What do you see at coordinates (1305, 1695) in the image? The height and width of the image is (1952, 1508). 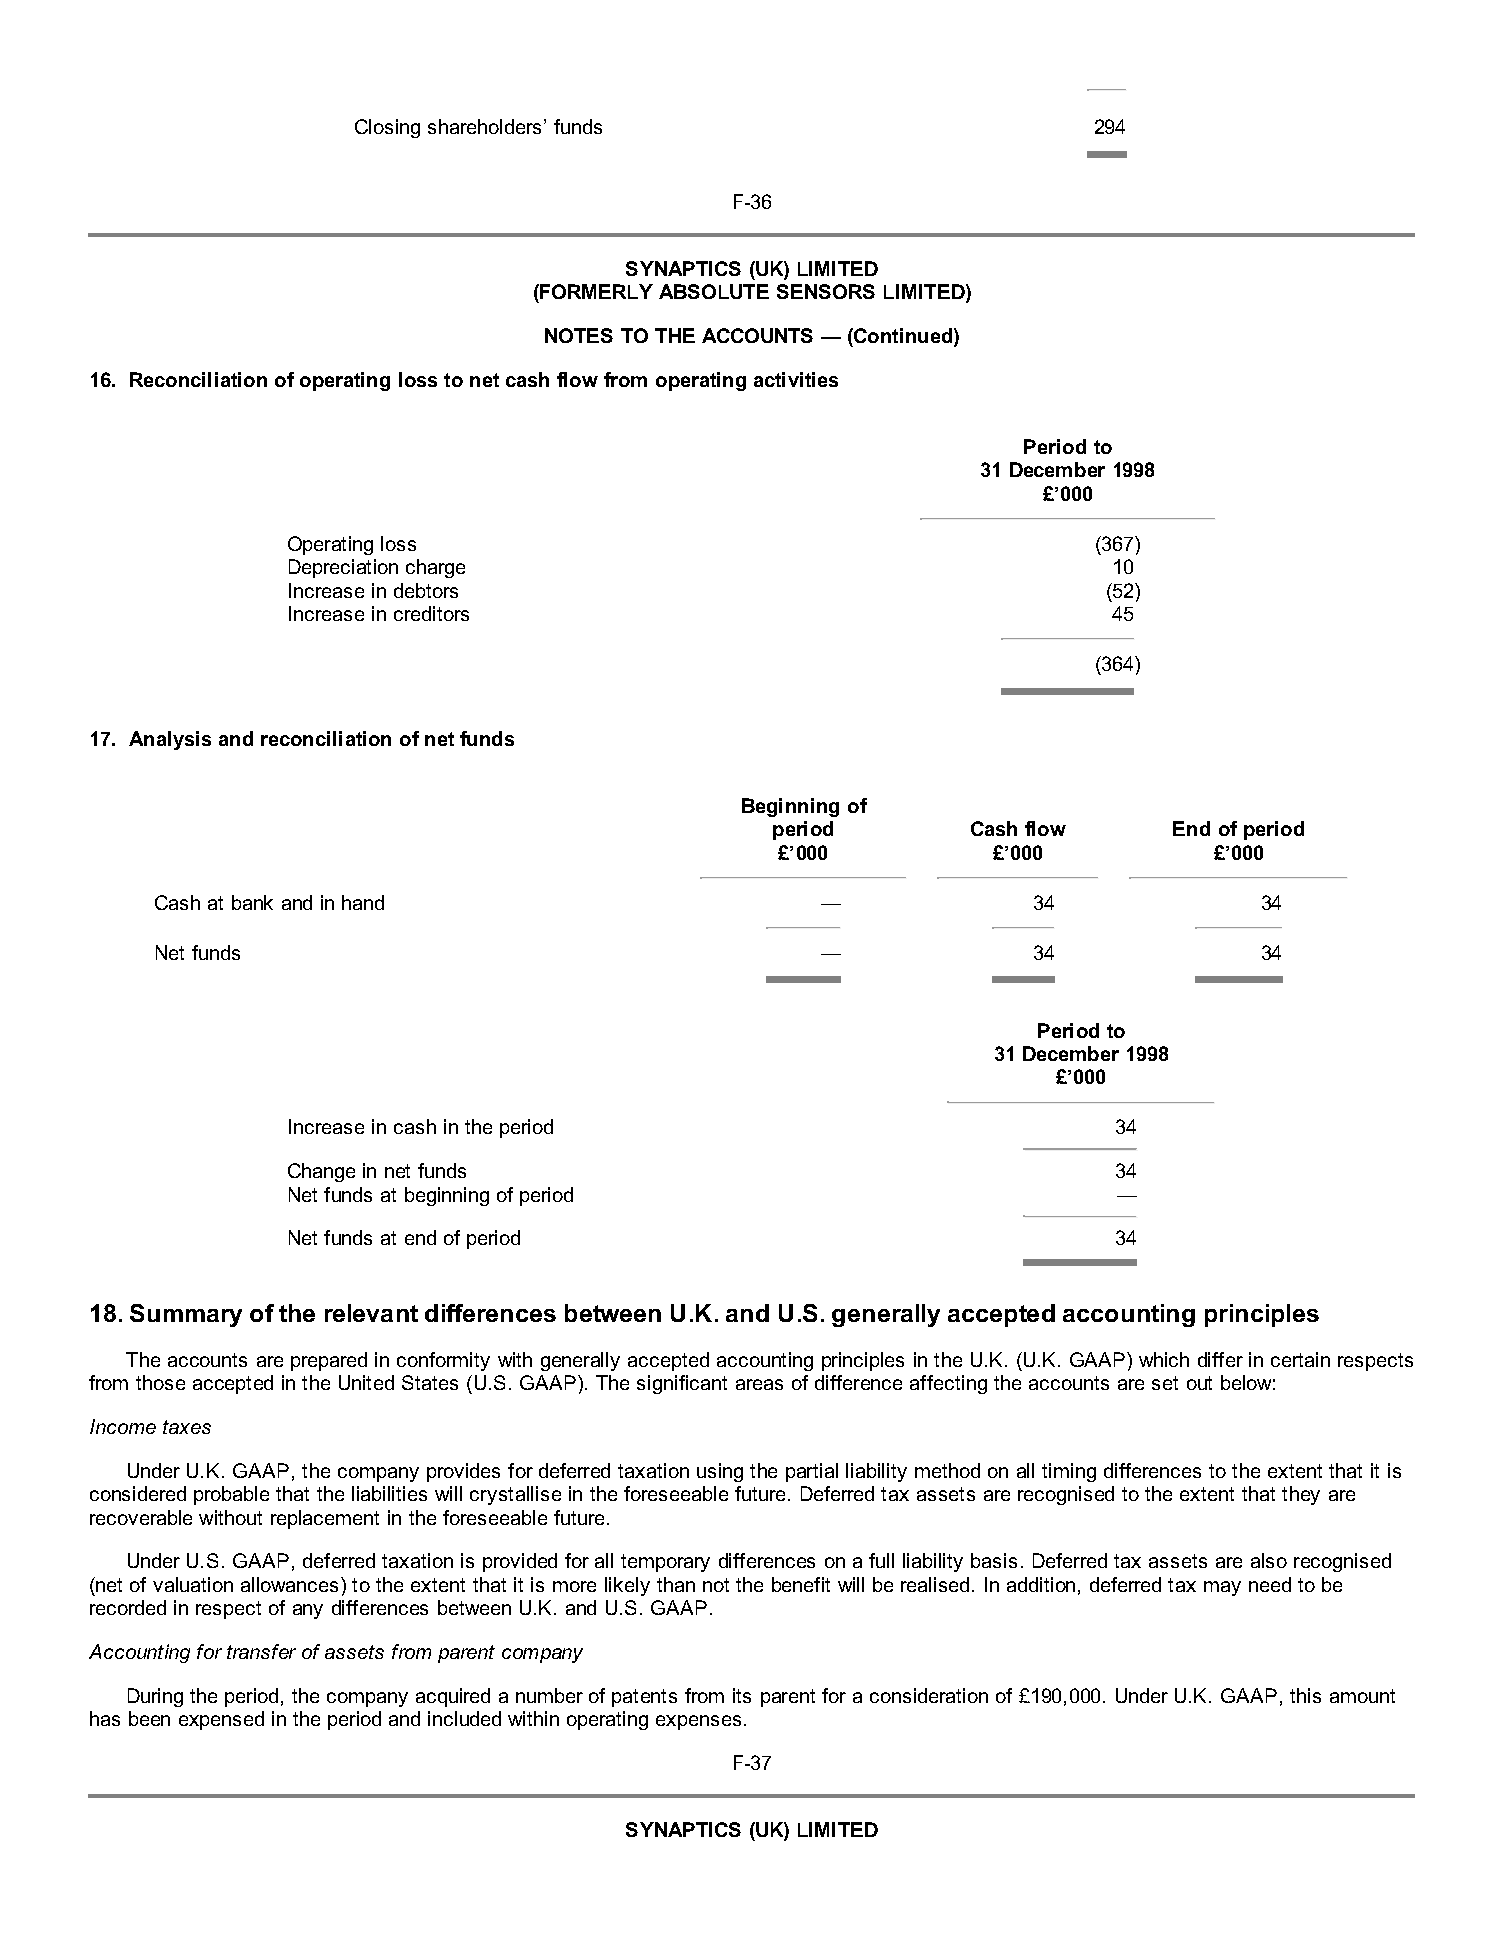 I see `this` at bounding box center [1305, 1695].
